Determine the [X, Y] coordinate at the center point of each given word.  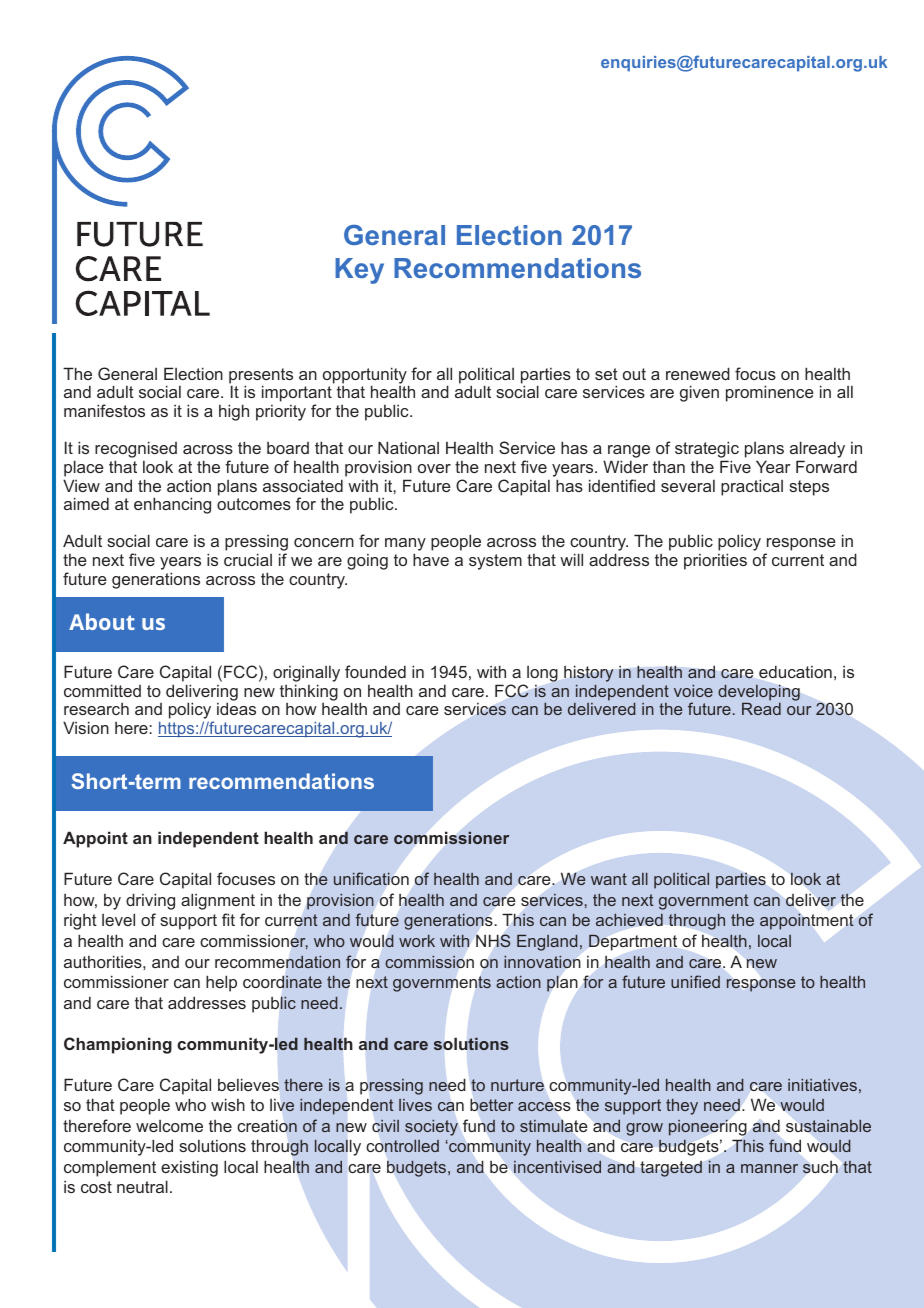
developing [759, 693]
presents [261, 377]
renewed [698, 373]
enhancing [172, 505]
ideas [236, 708]
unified [695, 981]
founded [375, 671]
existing [189, 1169]
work [417, 941]
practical [752, 487]
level [118, 919]
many [405, 546]
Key [359, 271]
